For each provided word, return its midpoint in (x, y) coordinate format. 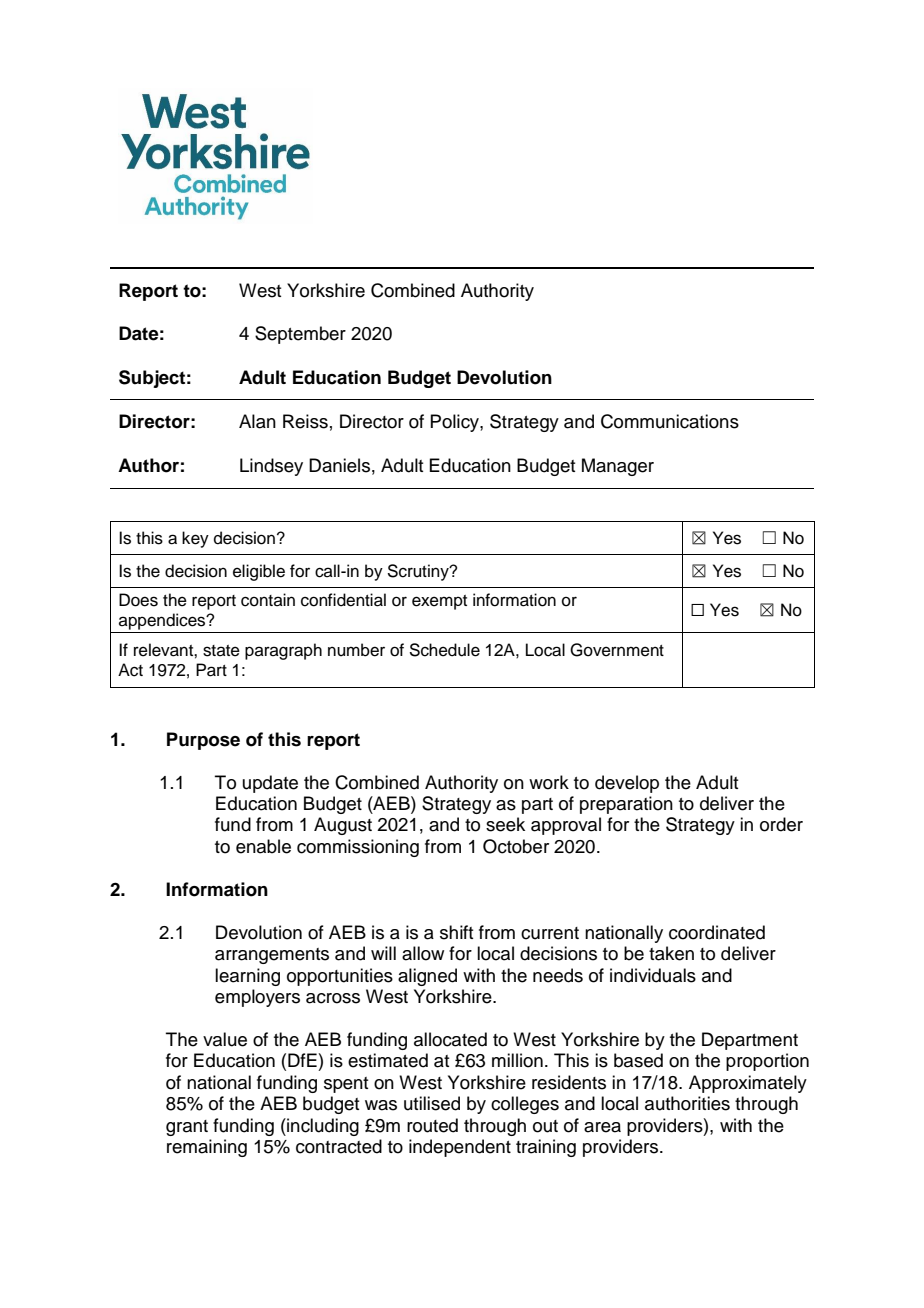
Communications (670, 421)
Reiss (305, 421)
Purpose (203, 741)
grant (187, 1128)
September (300, 335)
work (549, 782)
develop (627, 784)
